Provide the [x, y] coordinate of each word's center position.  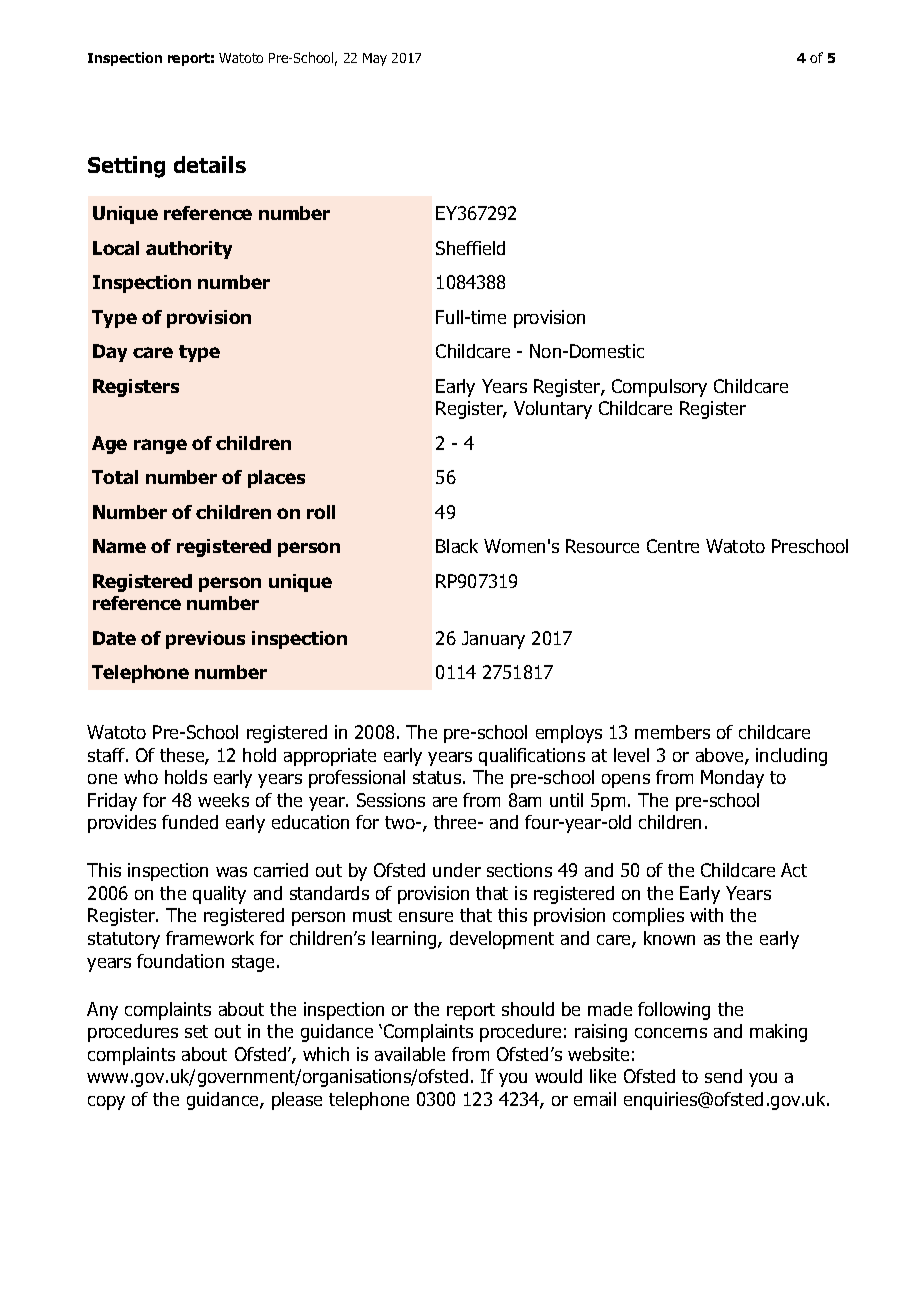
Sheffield [470, 248]
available [410, 1054]
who [141, 777]
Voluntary [553, 410]
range [160, 446]
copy [106, 1103]
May [375, 59]
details [210, 164]
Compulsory [659, 388]
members [672, 732]
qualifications [532, 757]
